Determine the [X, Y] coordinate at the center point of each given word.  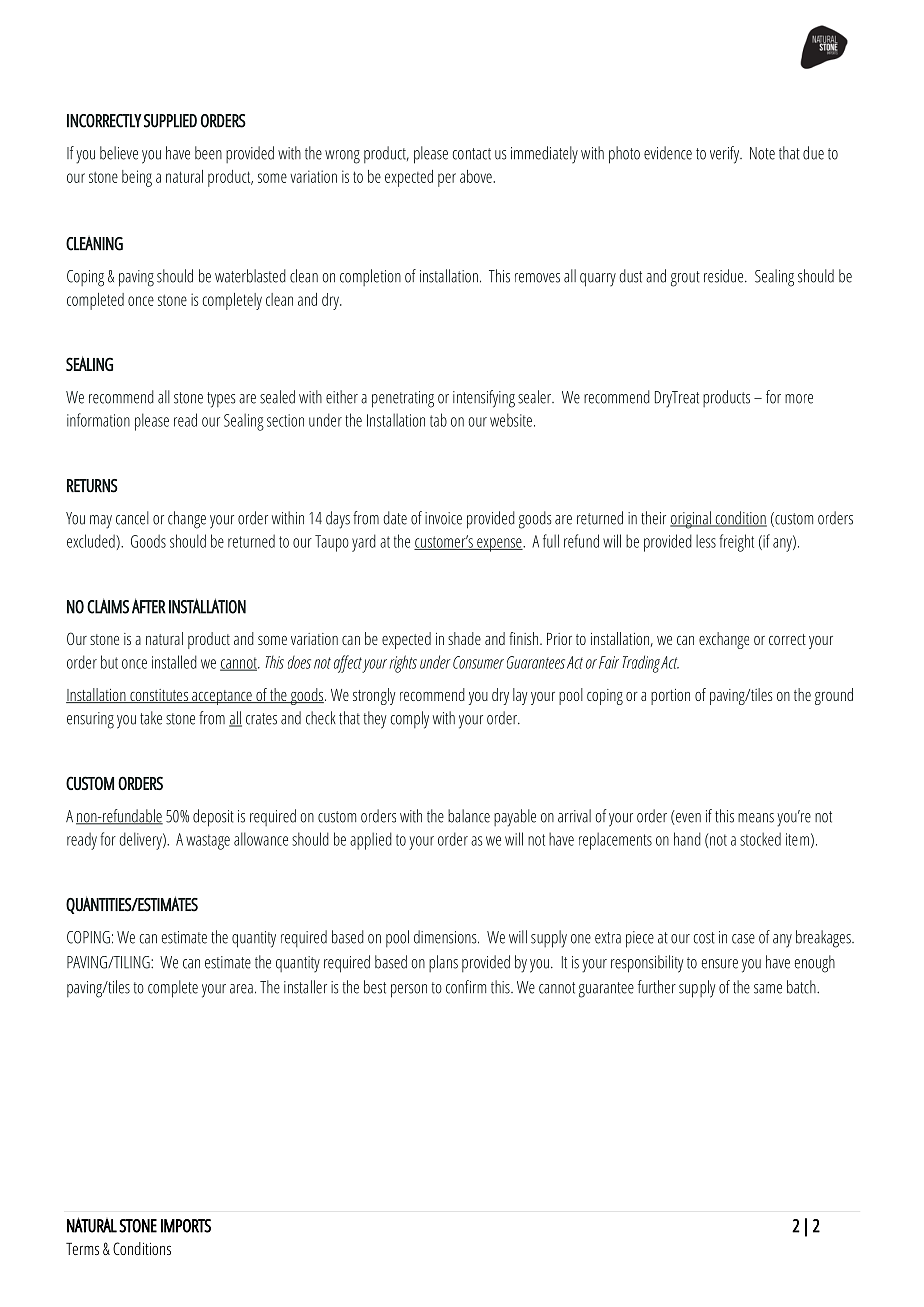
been [208, 153]
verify [725, 155]
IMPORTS [186, 1226]
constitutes [159, 696]
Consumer [478, 662]
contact [472, 154]
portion [670, 697]
